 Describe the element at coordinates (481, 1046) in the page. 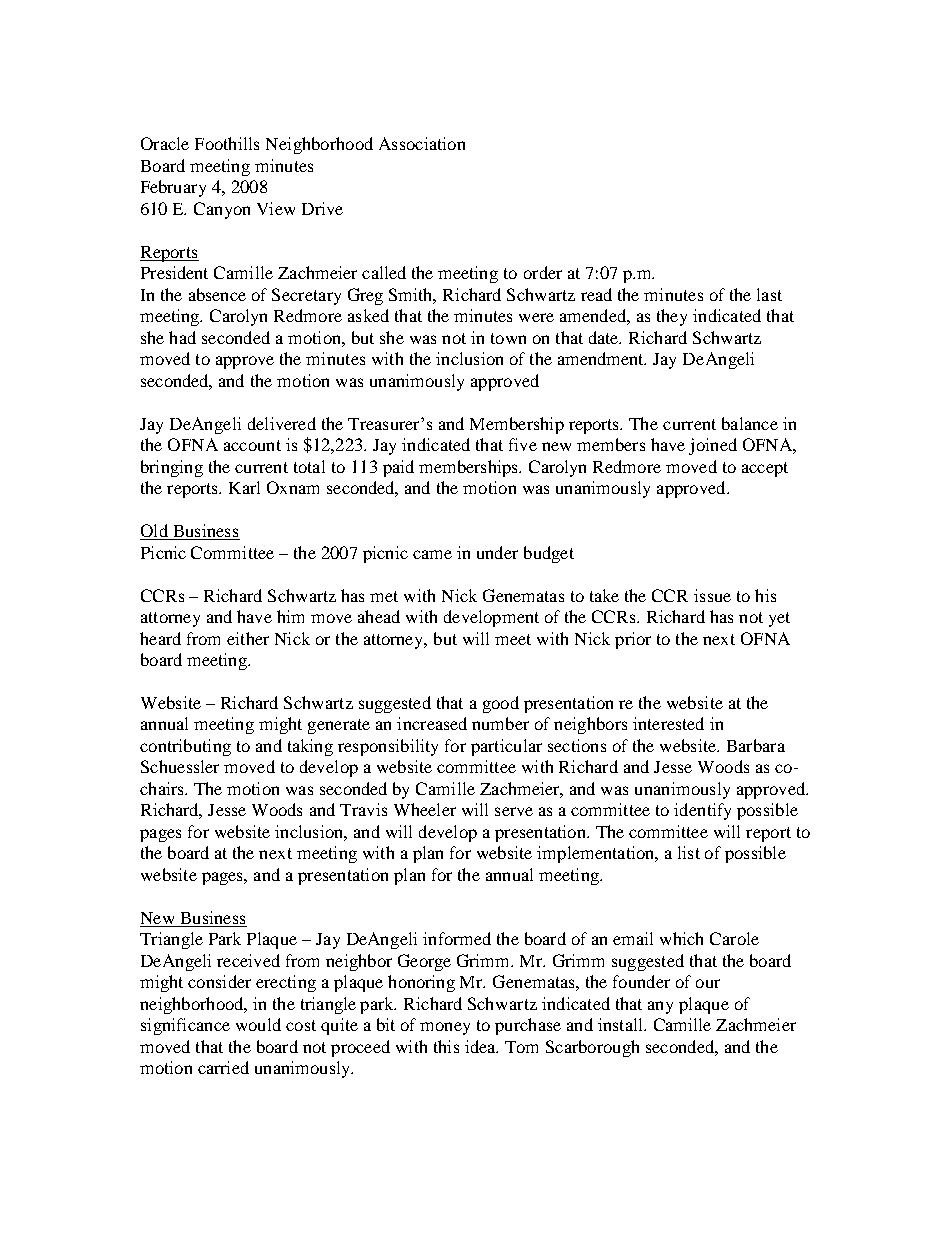

I see `idea` at that location.
